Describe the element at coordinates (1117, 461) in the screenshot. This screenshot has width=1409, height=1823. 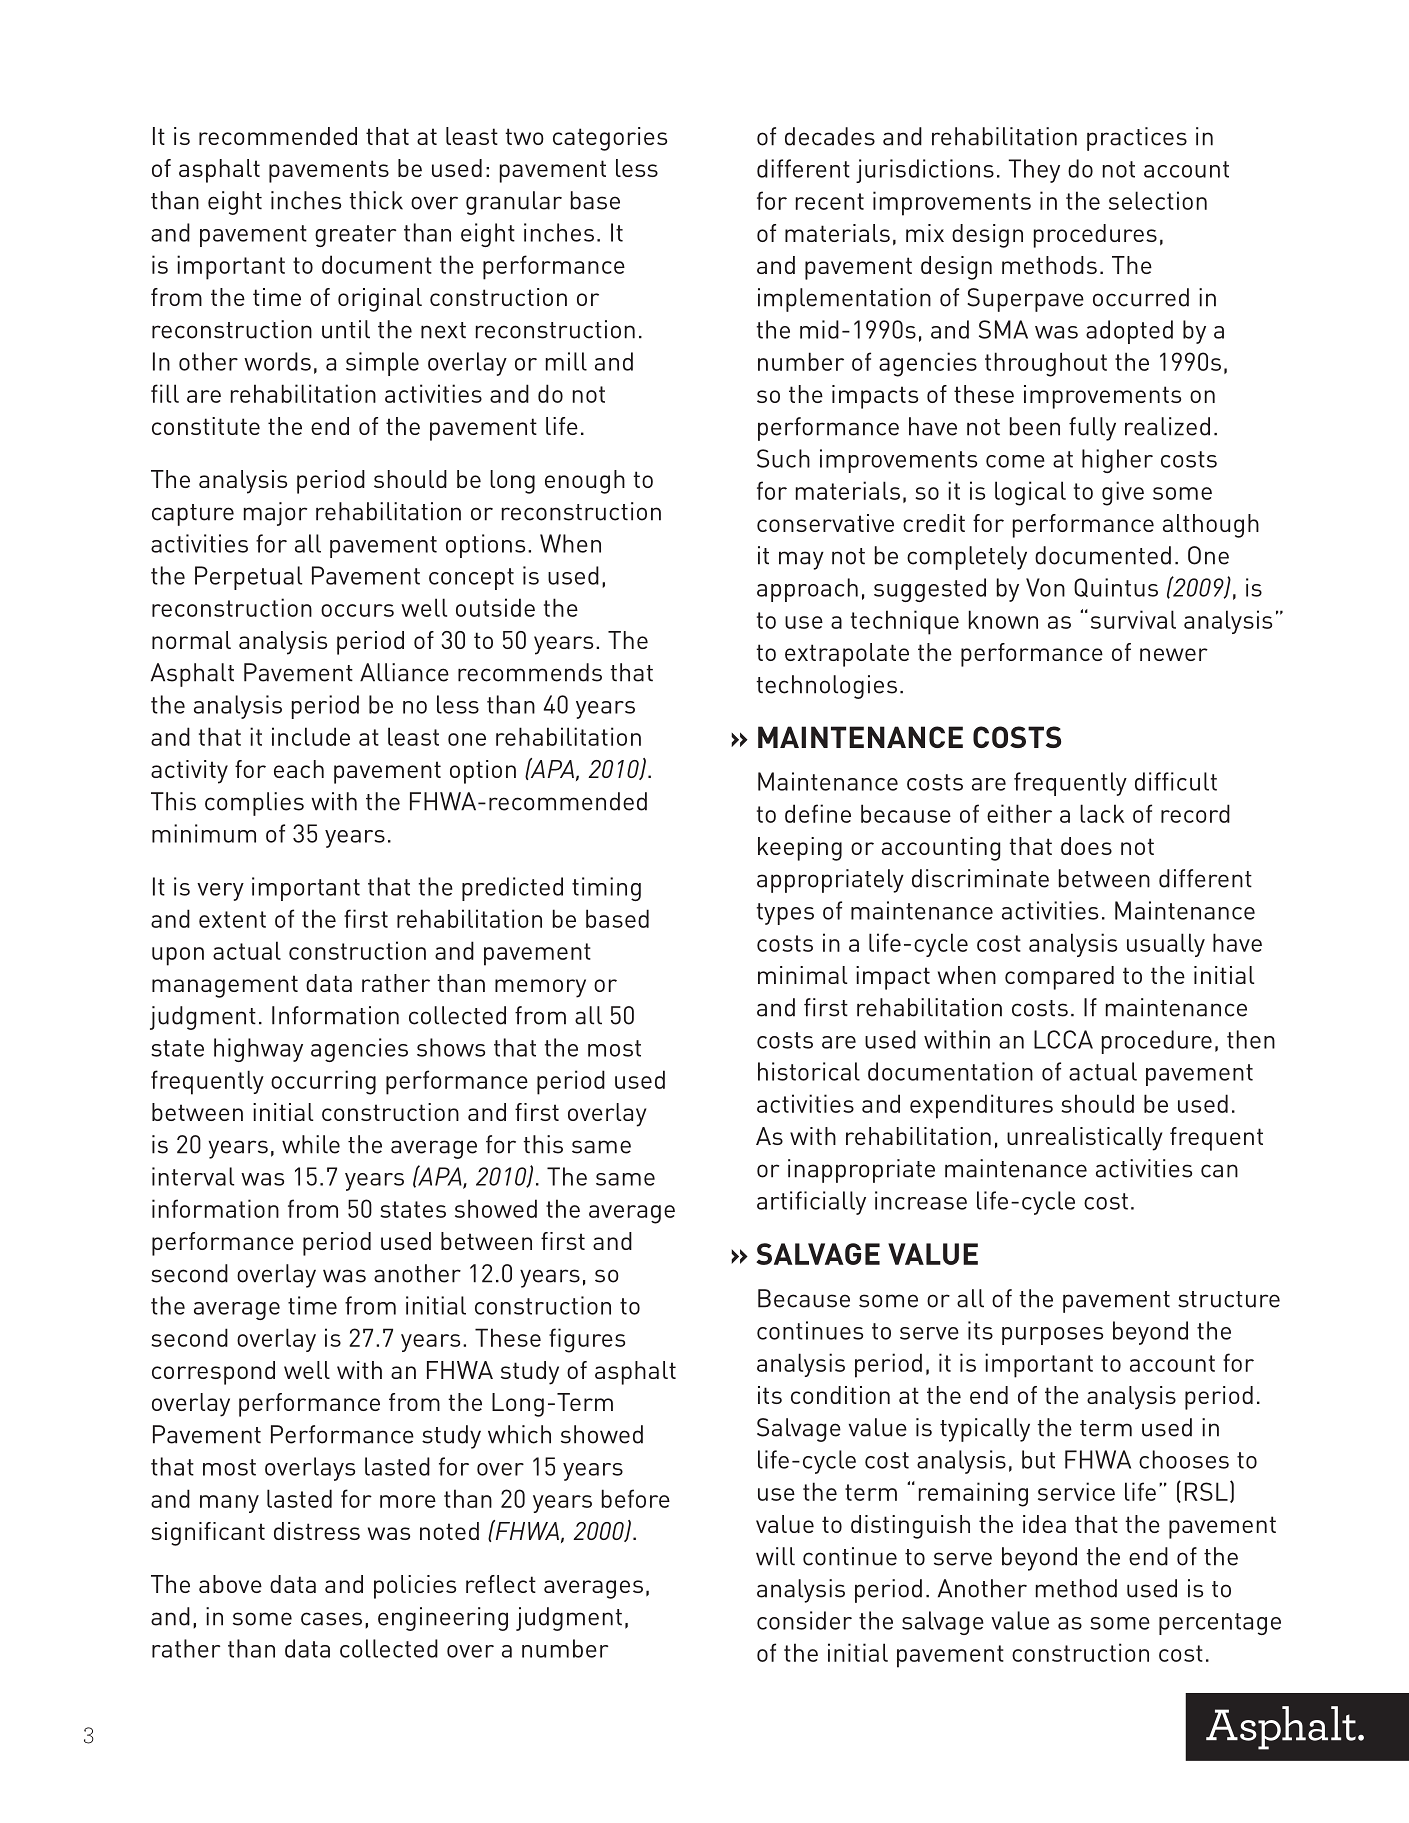
I see `higher` at that location.
